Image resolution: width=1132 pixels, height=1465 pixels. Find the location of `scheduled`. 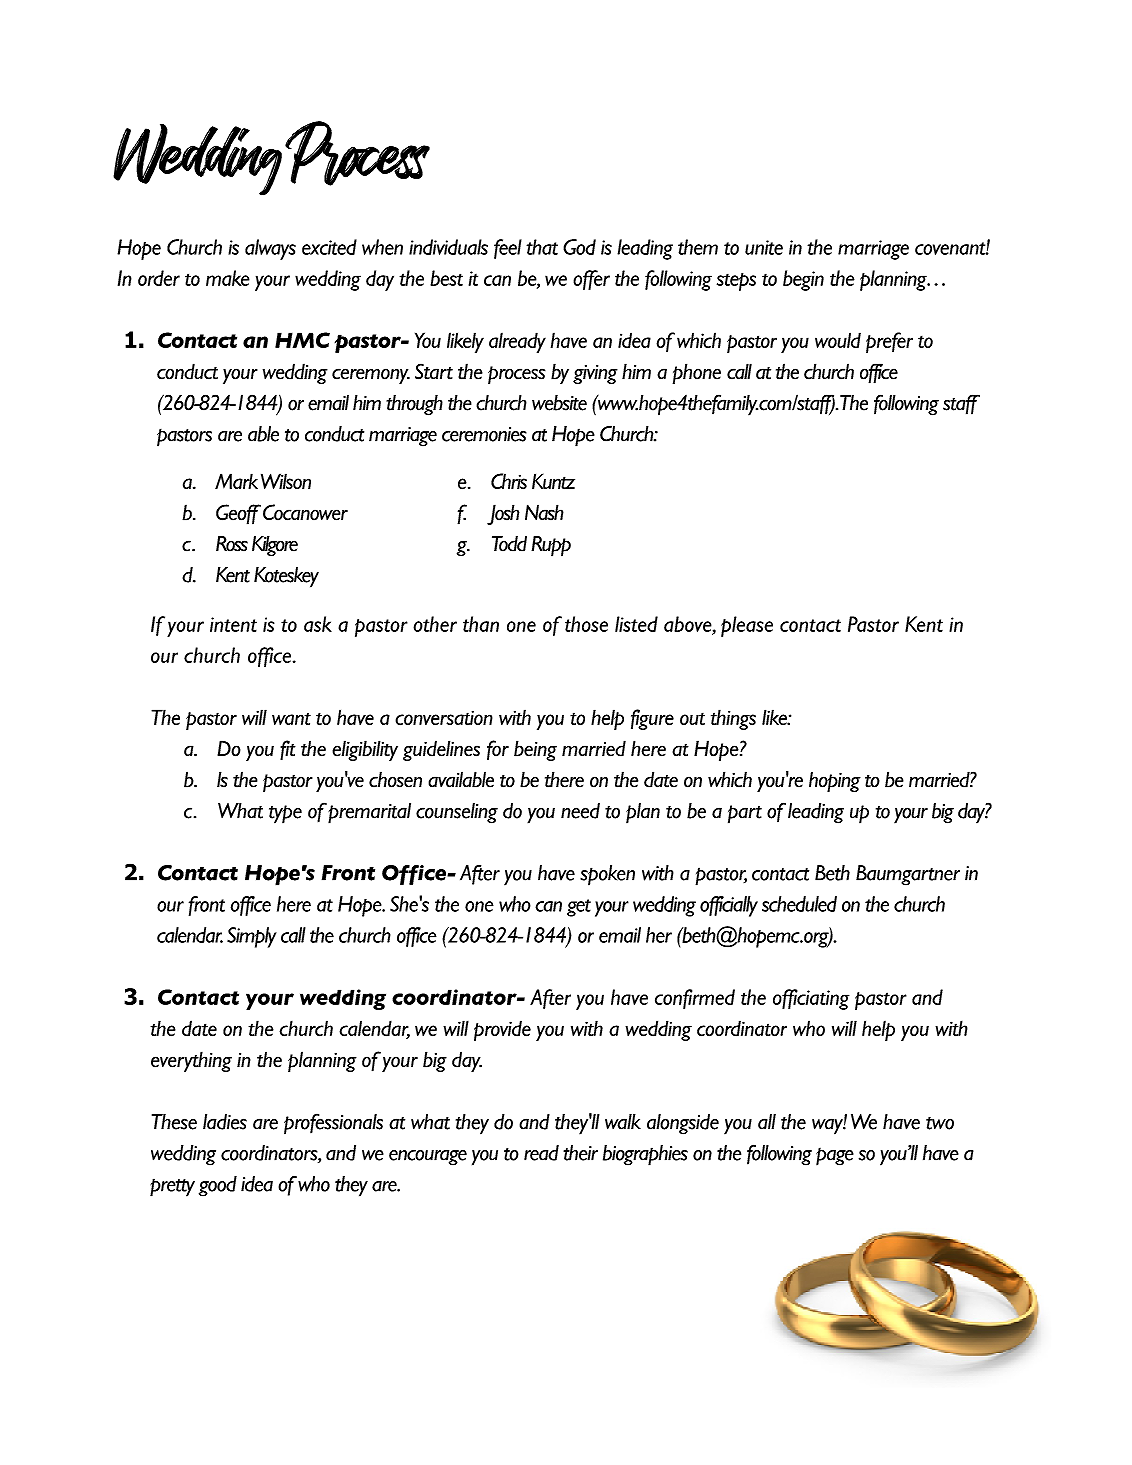

scheduled is located at coordinates (799, 904).
